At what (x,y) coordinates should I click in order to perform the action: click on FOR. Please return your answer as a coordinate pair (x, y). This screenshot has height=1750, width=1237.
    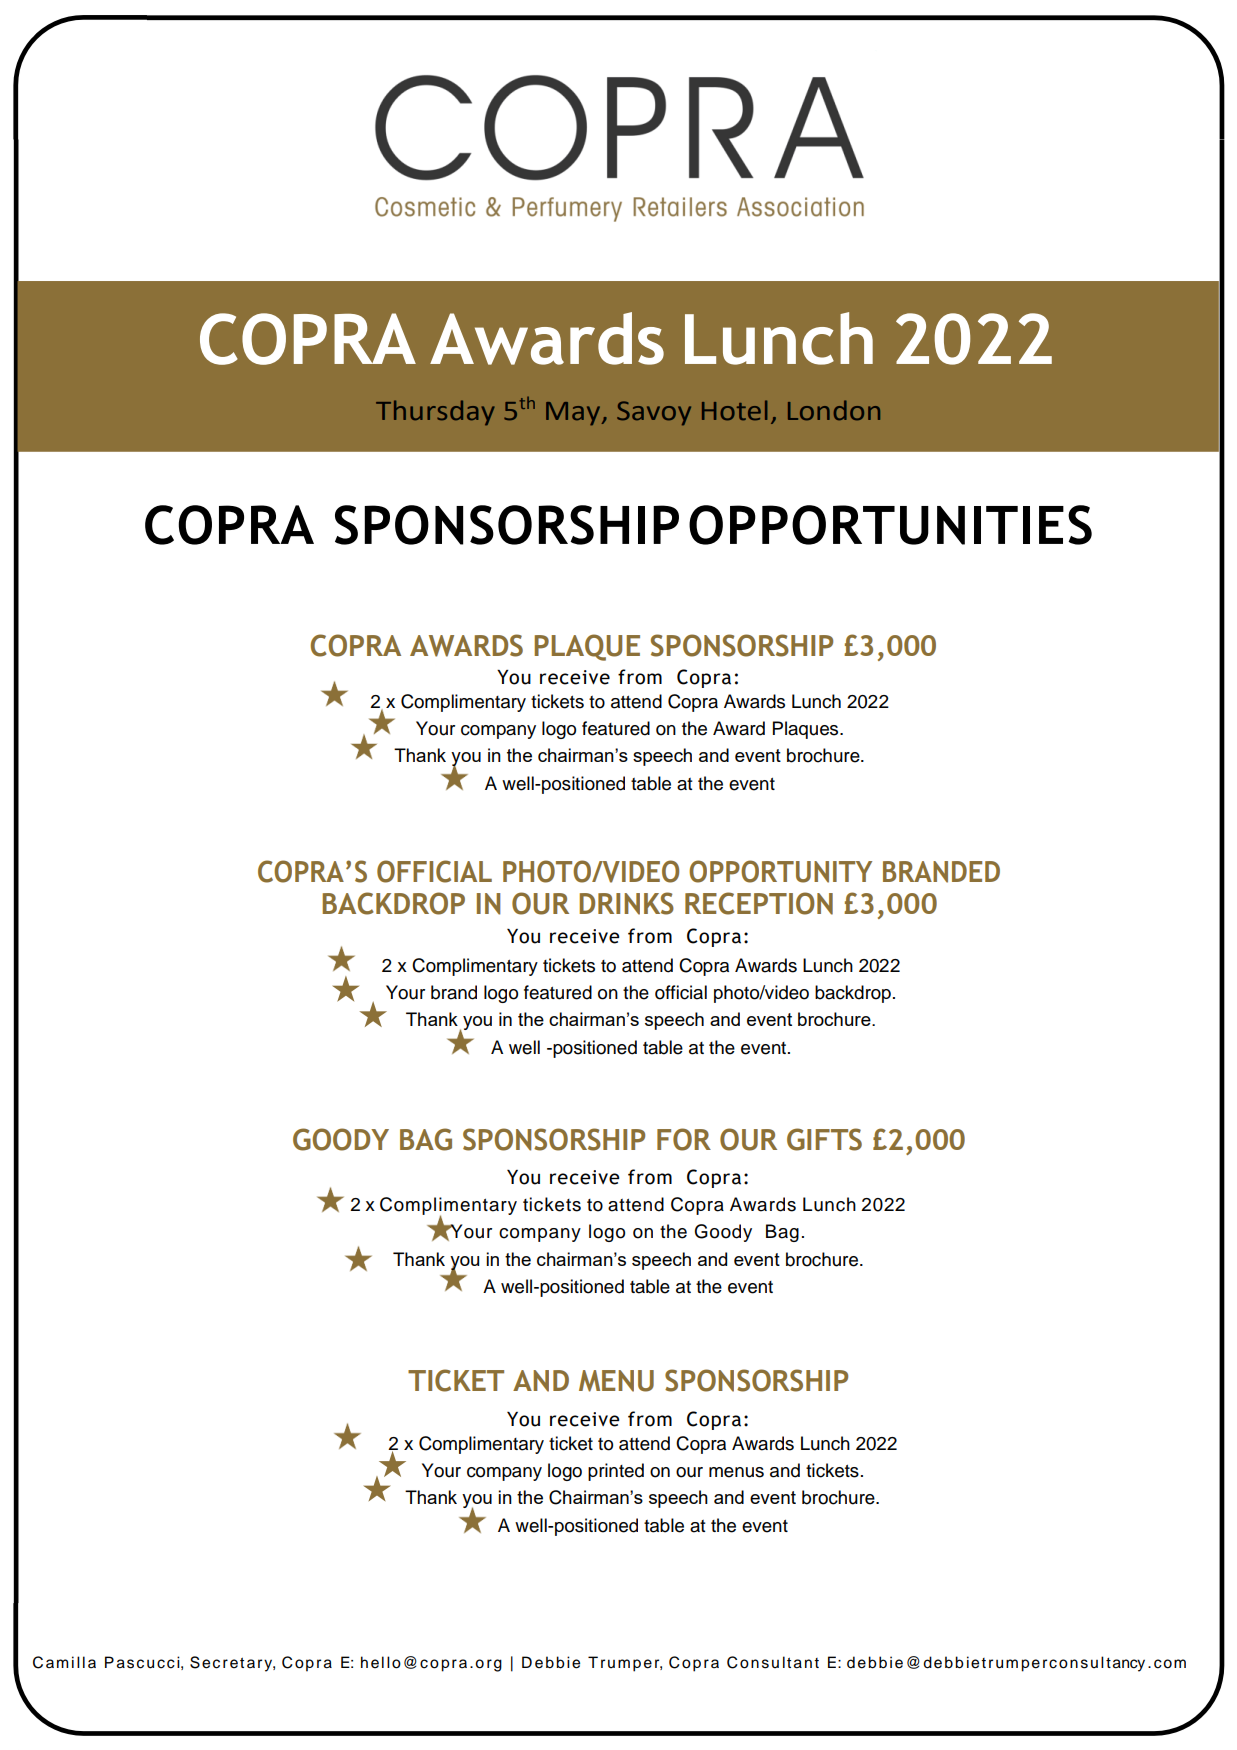
    Looking at the image, I should click on (684, 1139).
